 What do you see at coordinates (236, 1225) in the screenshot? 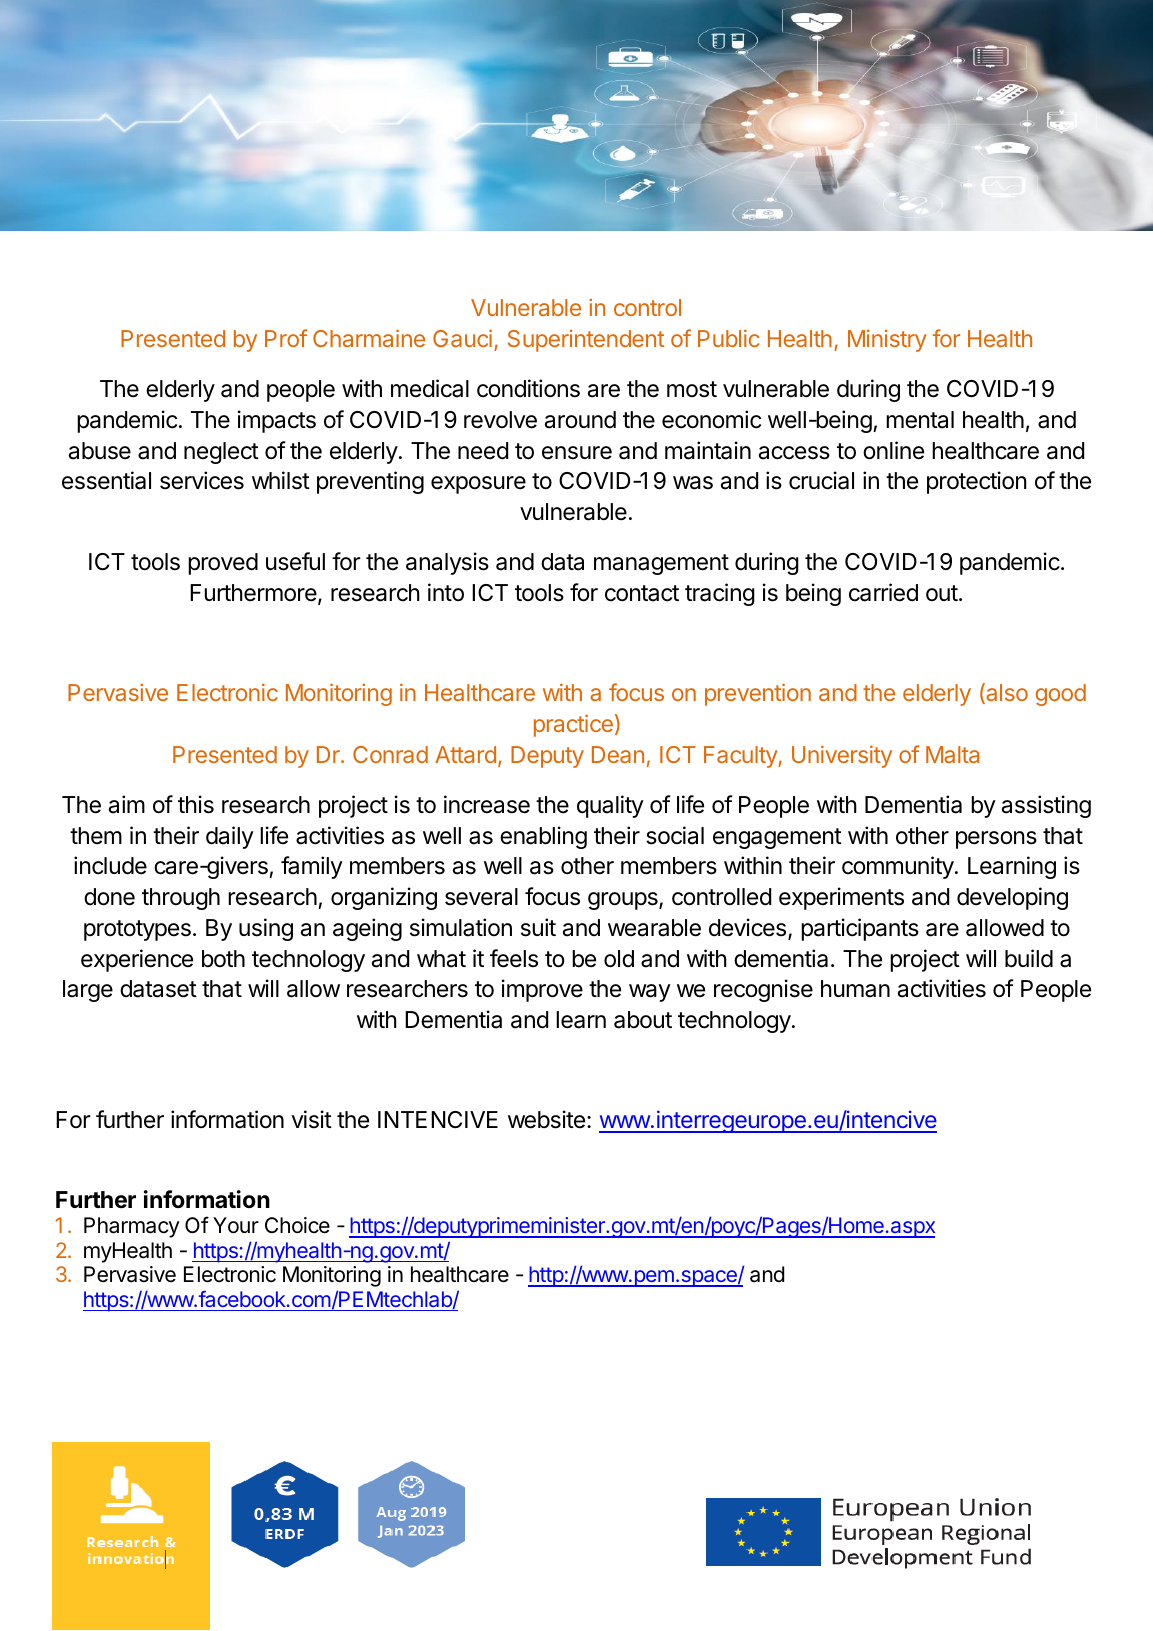
I see `Your` at bounding box center [236, 1225].
